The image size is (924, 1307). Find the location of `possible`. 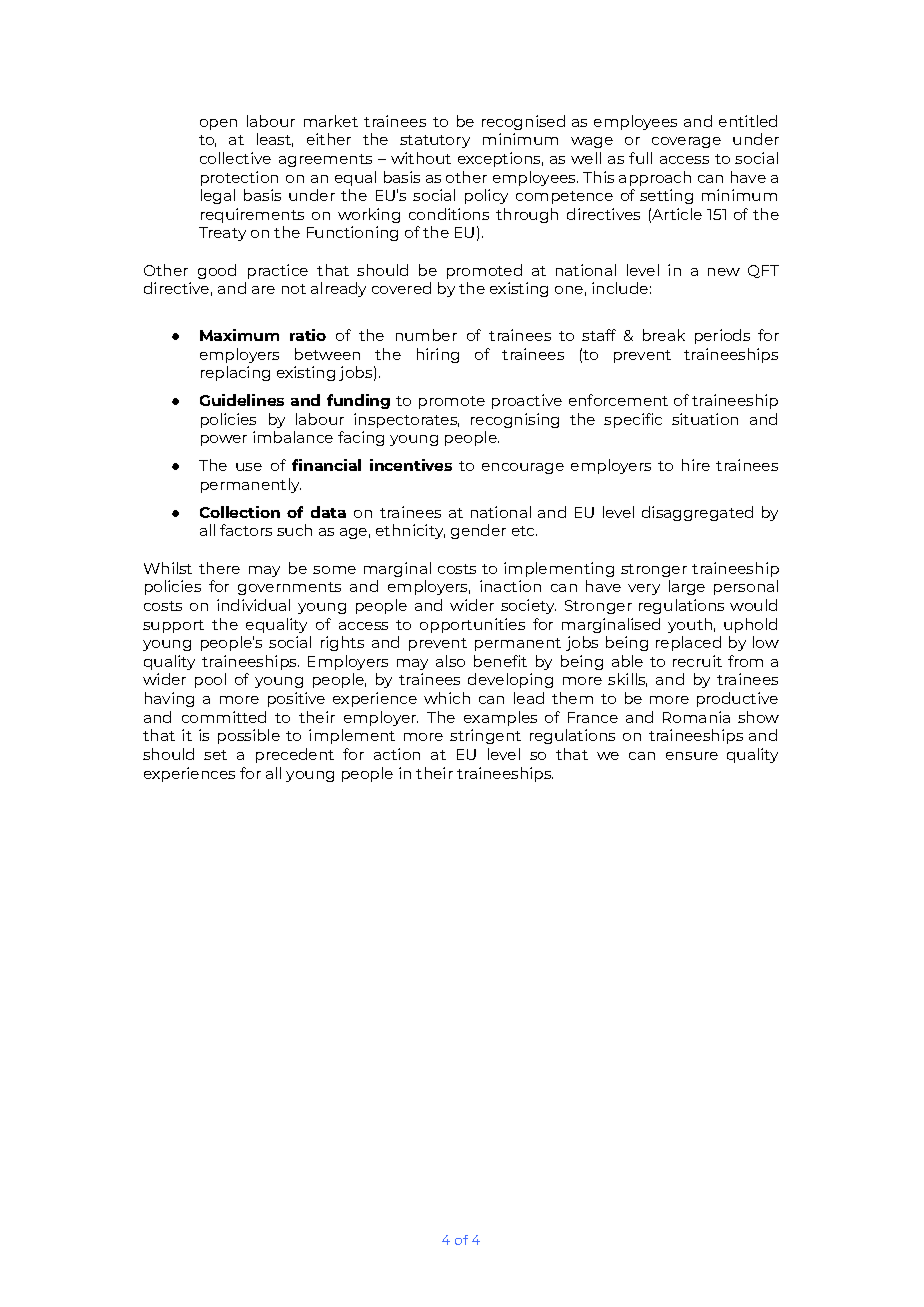

possible is located at coordinates (249, 736).
